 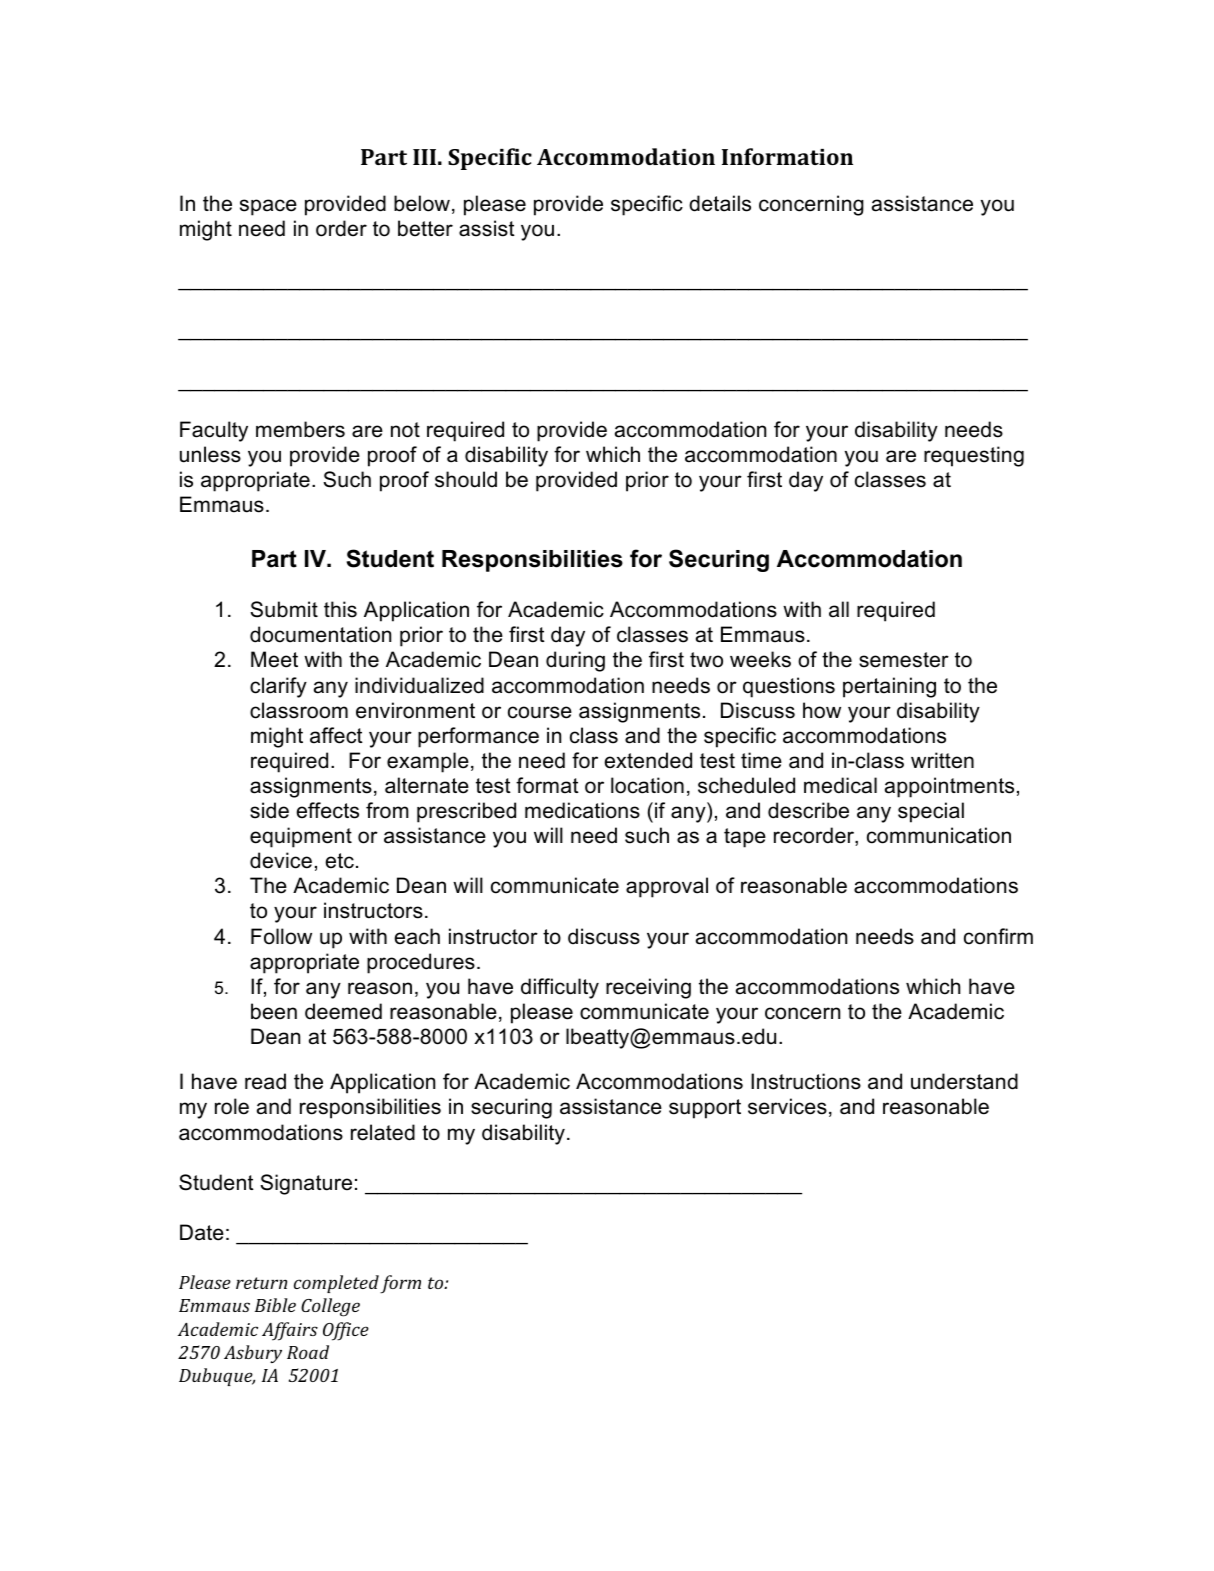 I want to click on requesting, so click(x=974, y=456).
